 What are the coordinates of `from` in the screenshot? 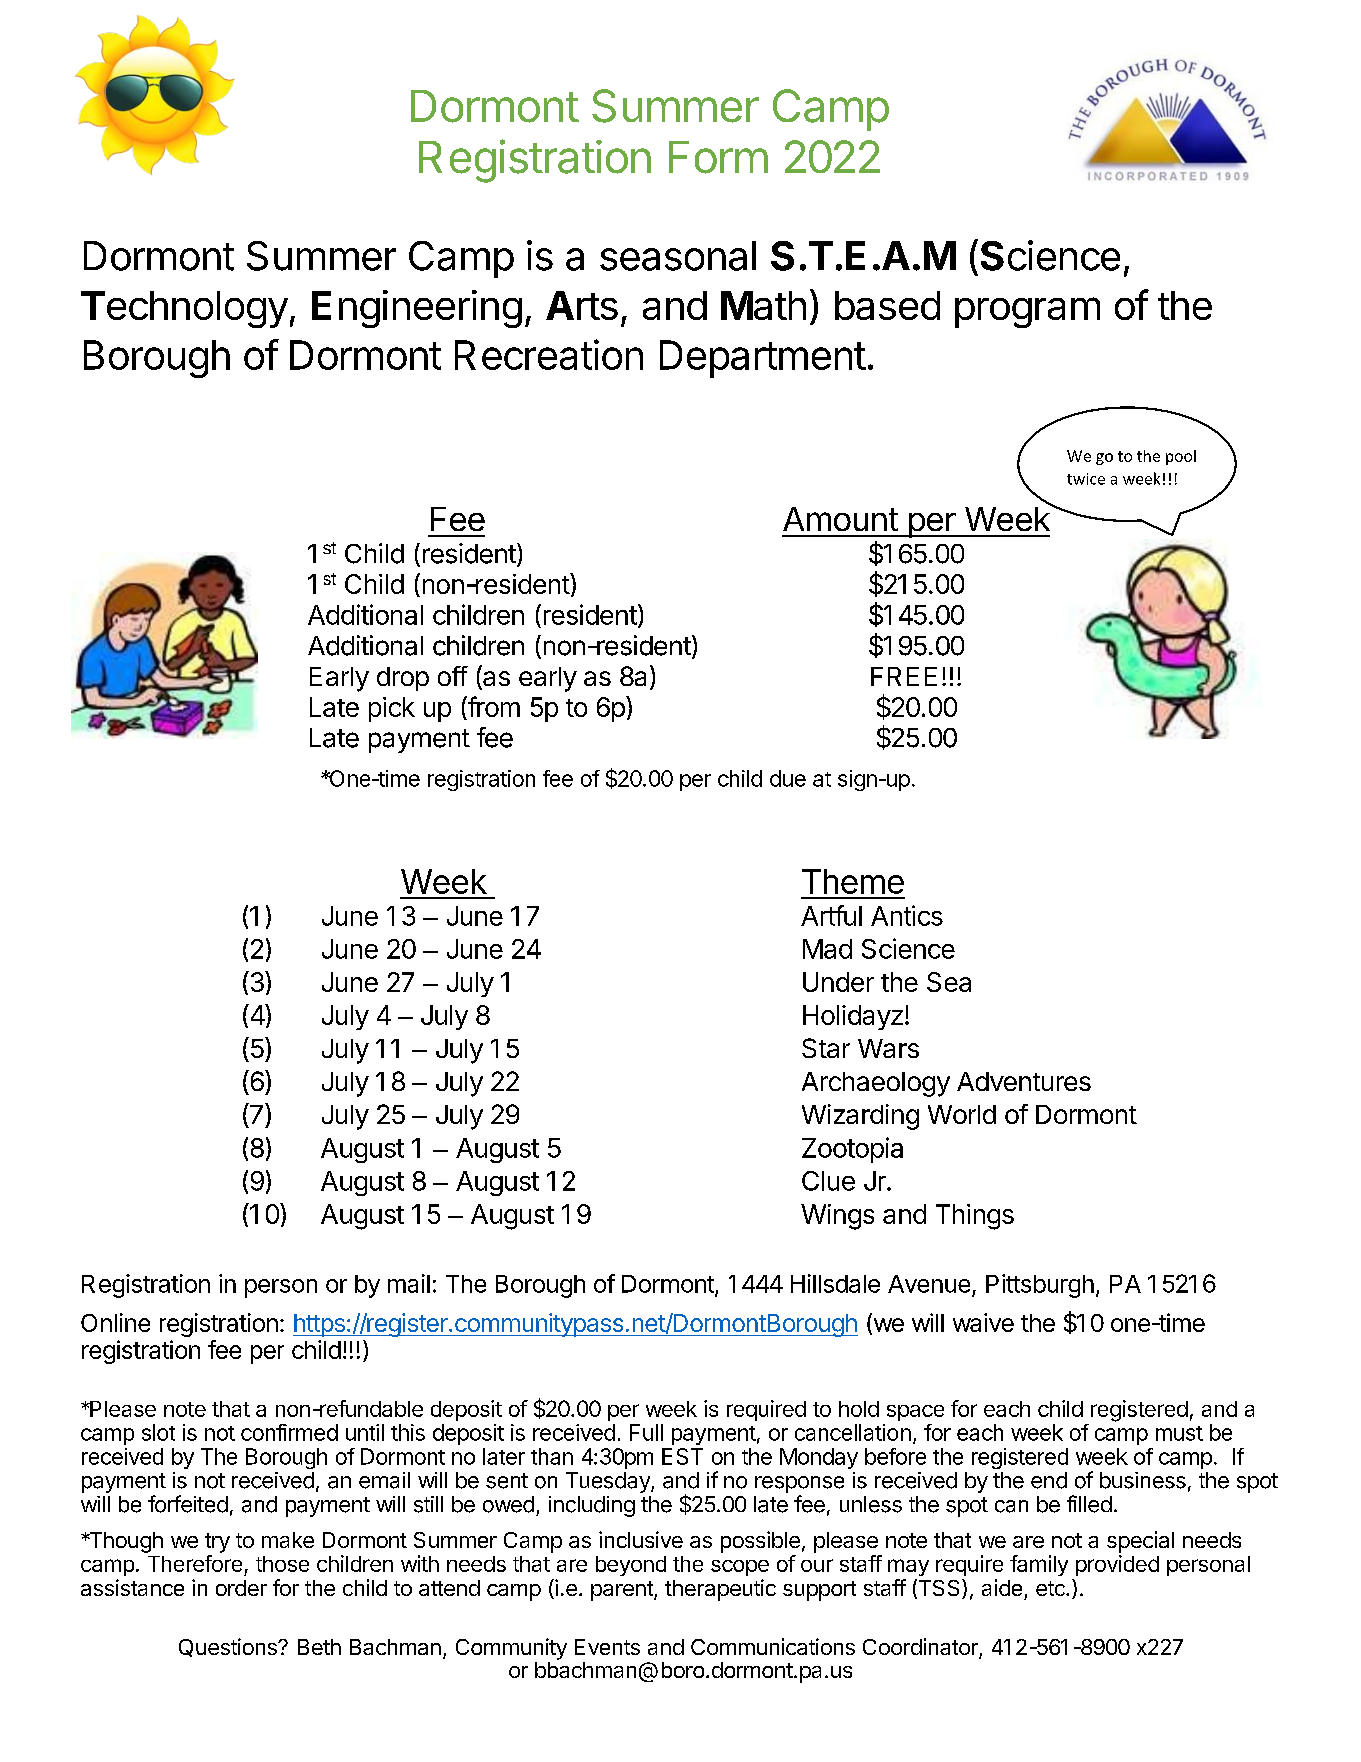 It's located at (493, 706).
